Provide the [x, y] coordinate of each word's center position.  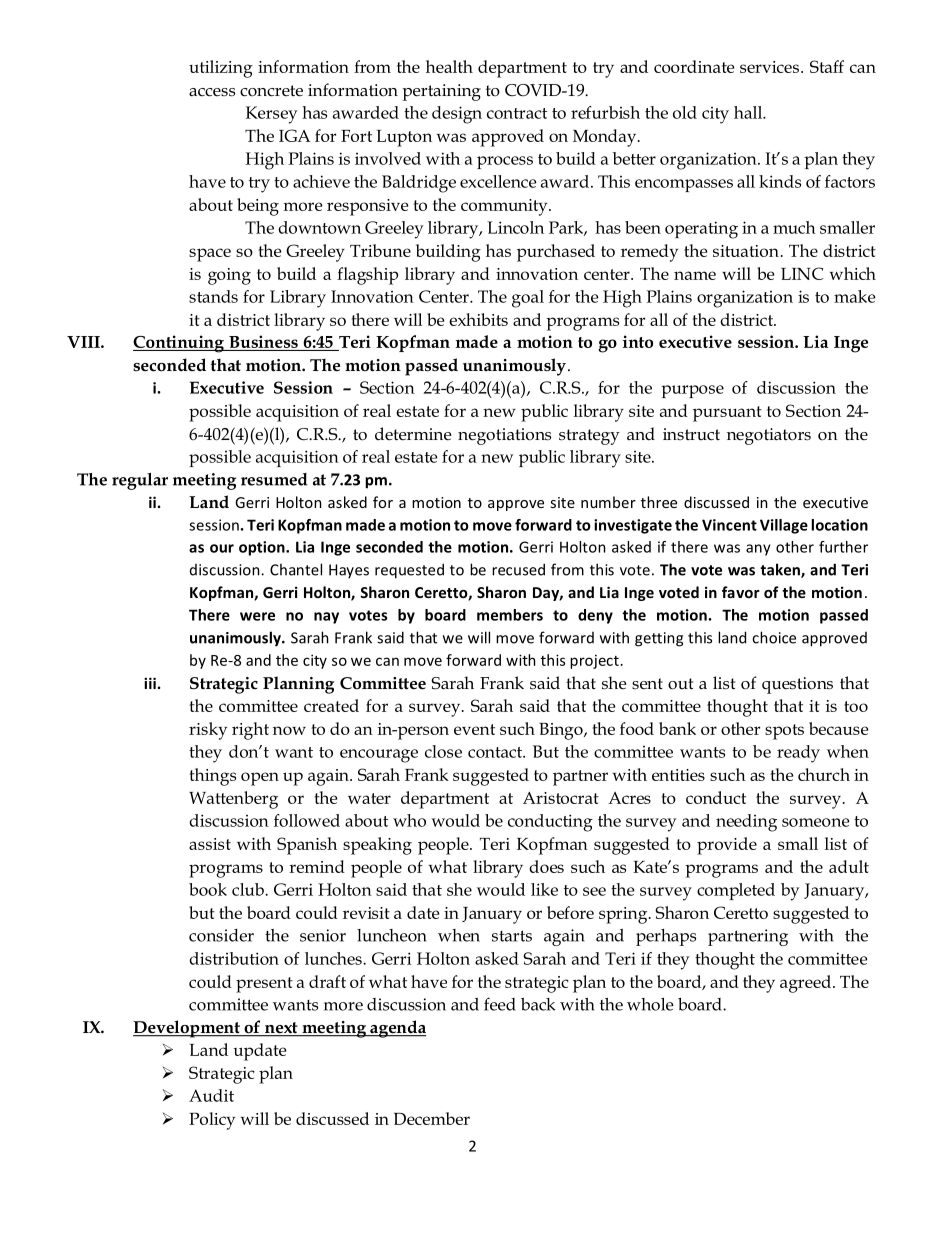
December [432, 1118]
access [212, 92]
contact [496, 752]
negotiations [504, 436]
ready [798, 754]
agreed [805, 984]
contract [517, 113]
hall [749, 112]
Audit [211, 1095]
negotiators [769, 436]
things [212, 777]
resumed [274, 479]
